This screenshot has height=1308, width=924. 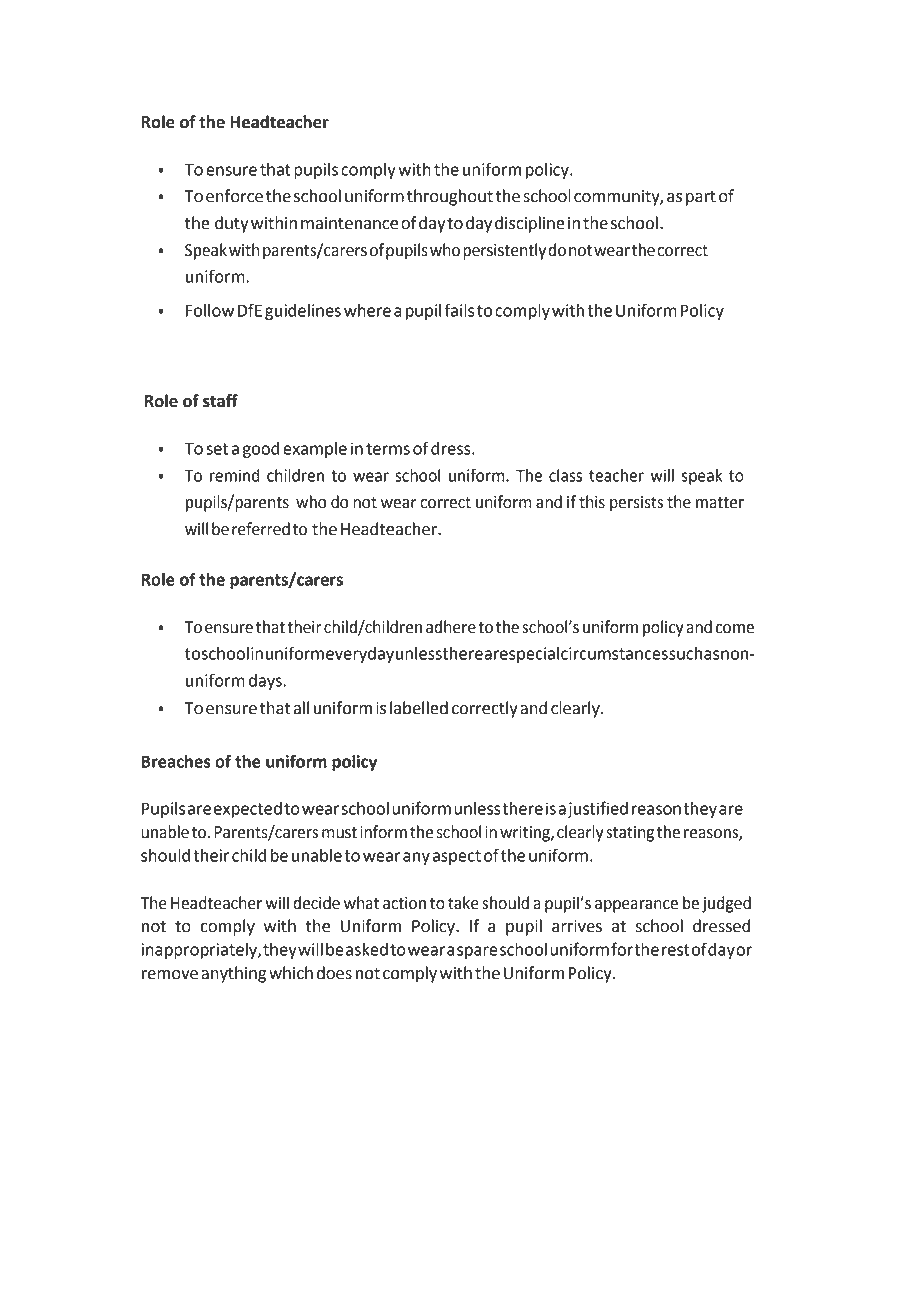 I want to click on persists, so click(x=636, y=504).
